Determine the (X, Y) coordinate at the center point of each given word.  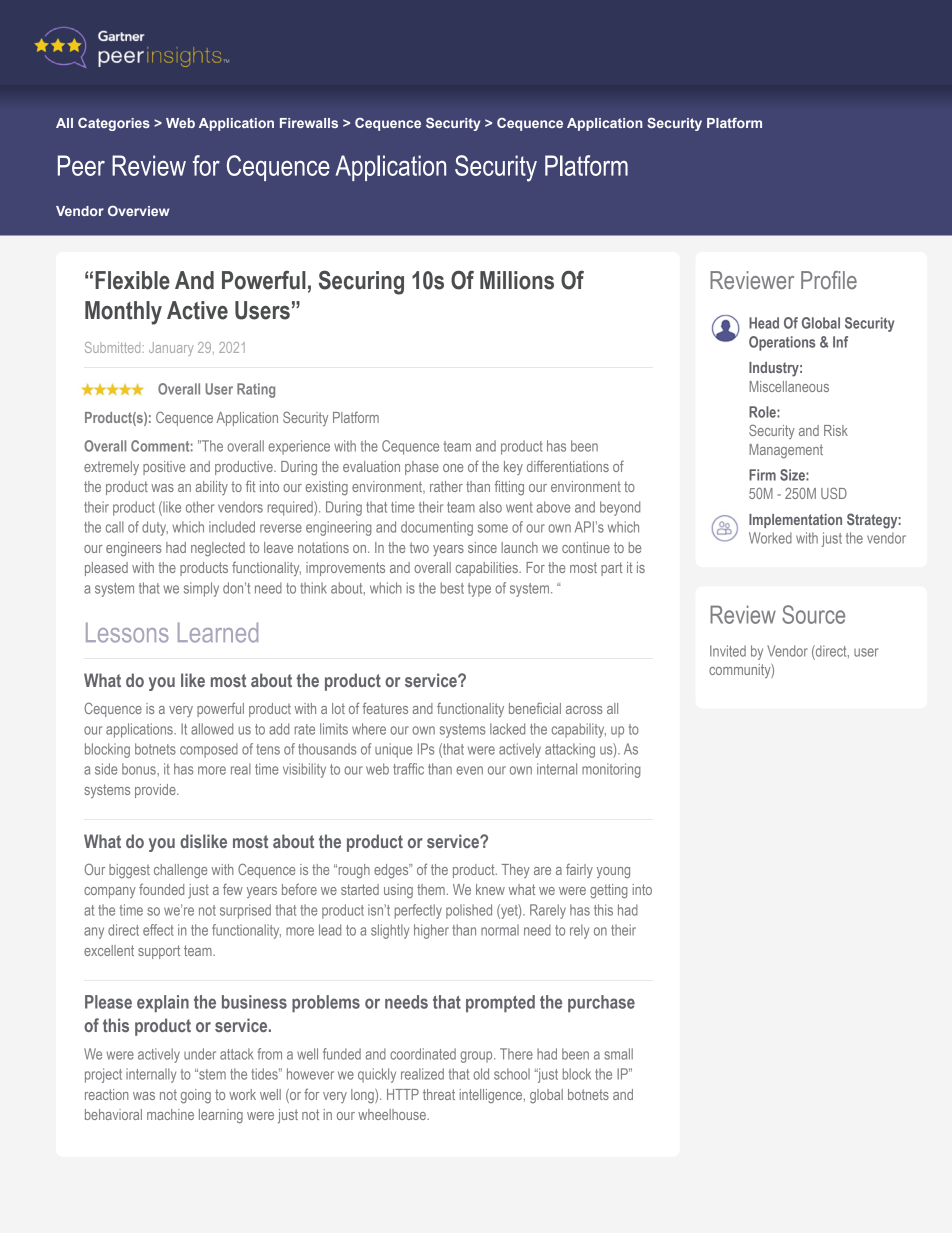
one (453, 468)
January (171, 349)
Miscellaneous (789, 386)
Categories (114, 124)
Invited (728, 651)
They (516, 871)
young (613, 873)
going (196, 1096)
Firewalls (309, 123)
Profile (829, 280)
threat (439, 1094)
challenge (180, 871)
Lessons (127, 632)
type (479, 590)
